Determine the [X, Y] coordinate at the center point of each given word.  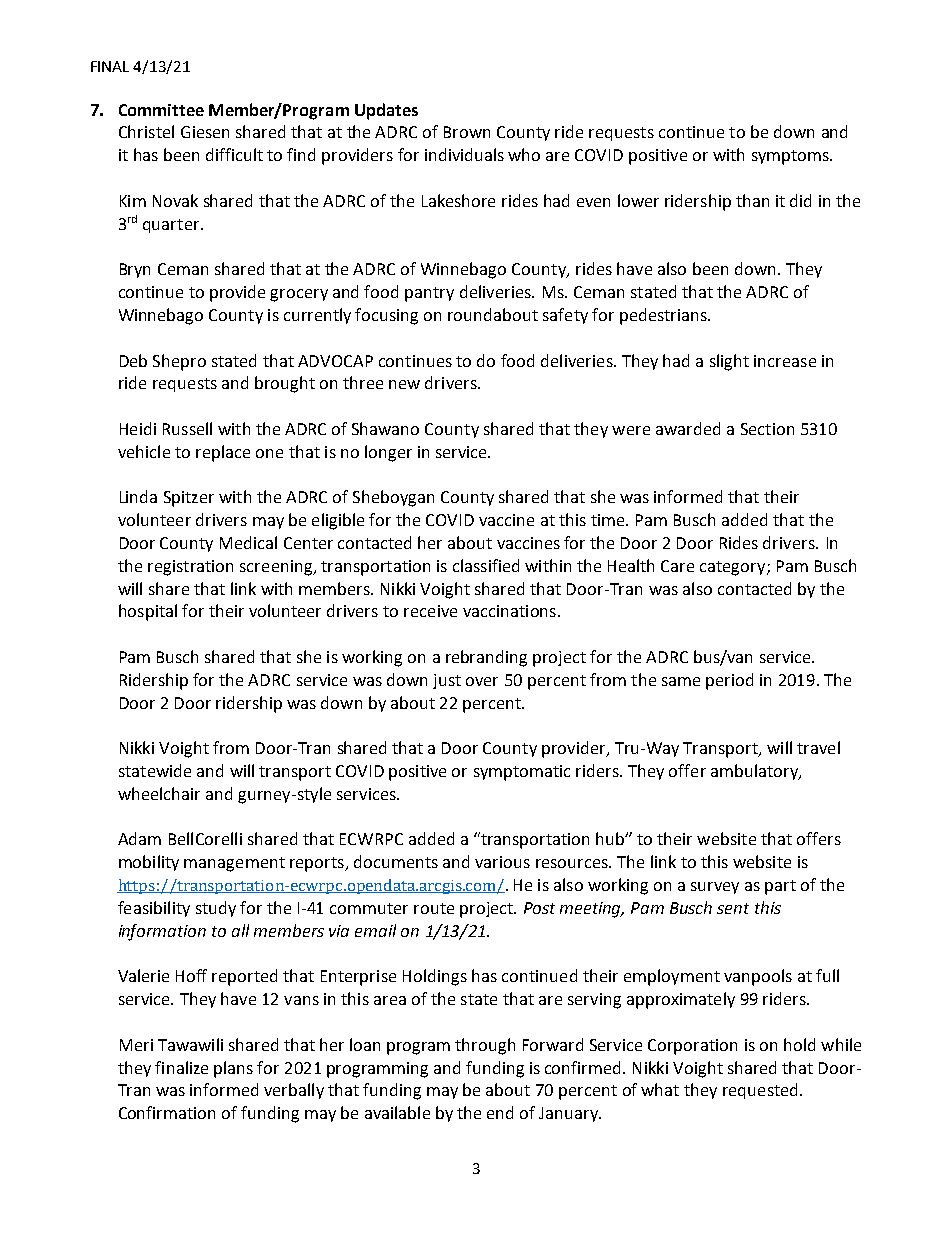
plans [233, 1069]
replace [223, 453]
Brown [467, 132]
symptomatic [522, 773]
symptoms [791, 157]
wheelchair [159, 793]
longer [388, 453]
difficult [234, 154]
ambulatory [755, 772]
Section [767, 429]
